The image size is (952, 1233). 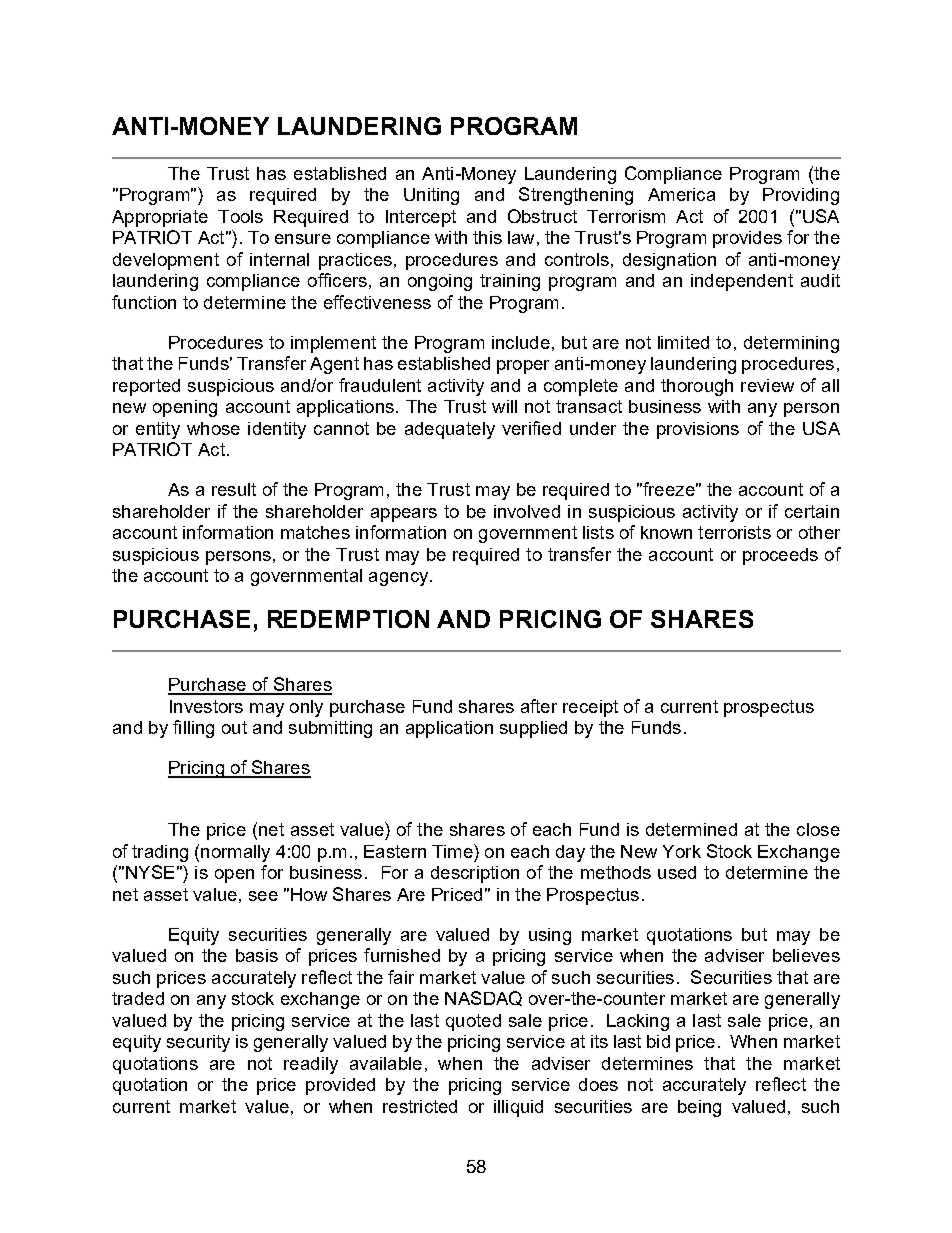 I want to click on being, so click(x=699, y=1108).
